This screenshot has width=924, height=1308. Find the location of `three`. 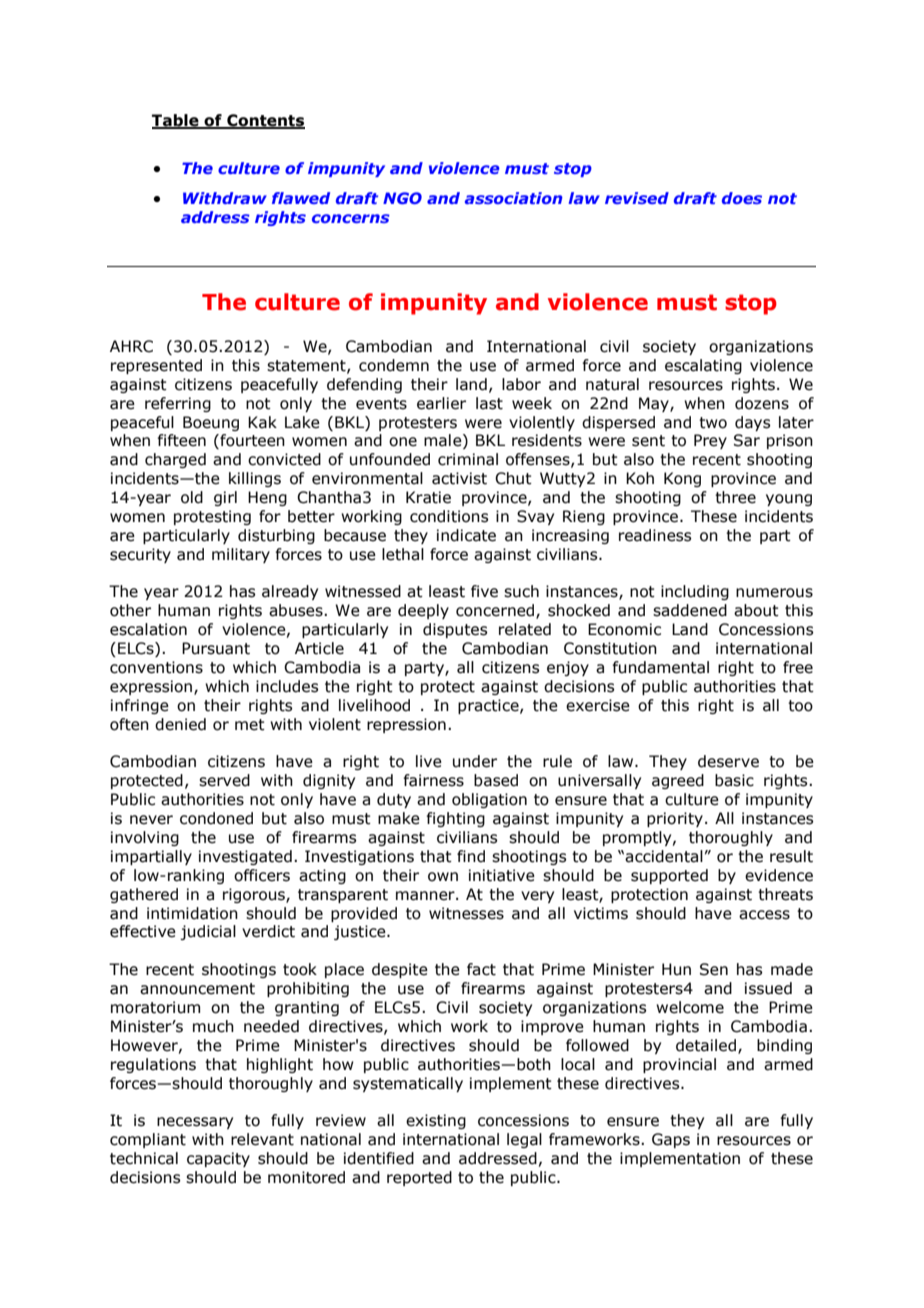

three is located at coordinates (735, 497).
